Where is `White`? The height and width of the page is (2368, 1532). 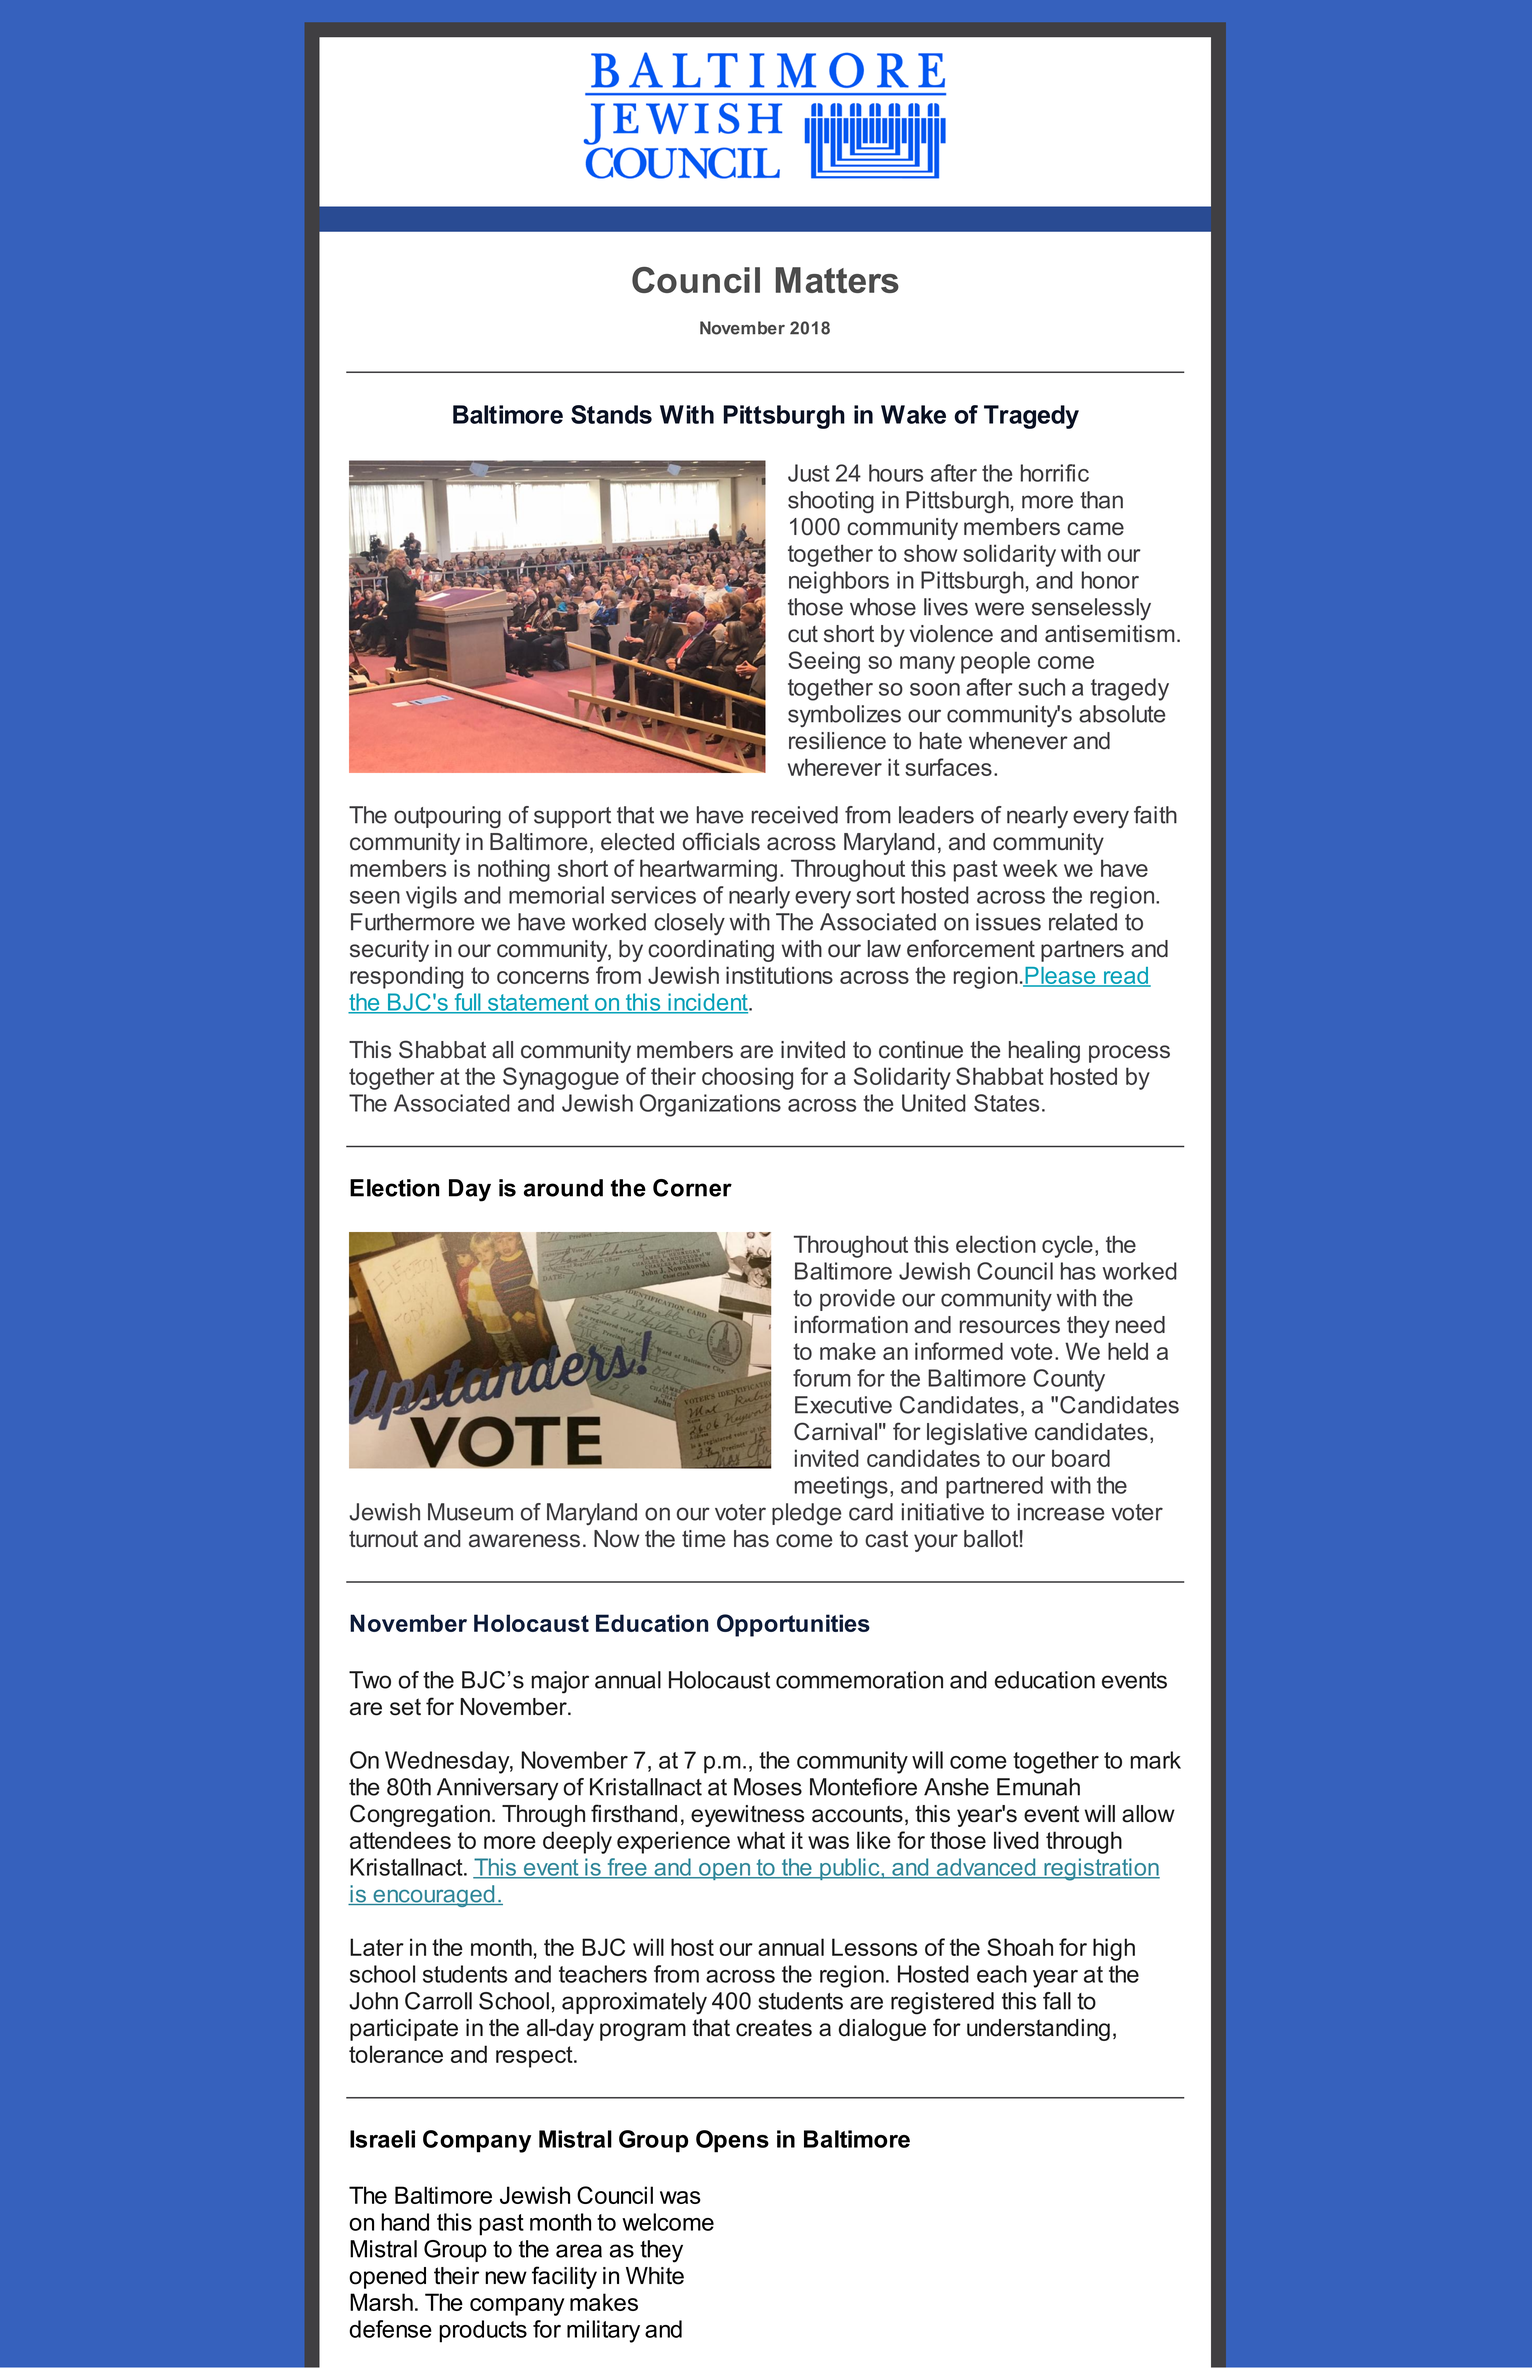 White is located at coordinates (655, 2276).
